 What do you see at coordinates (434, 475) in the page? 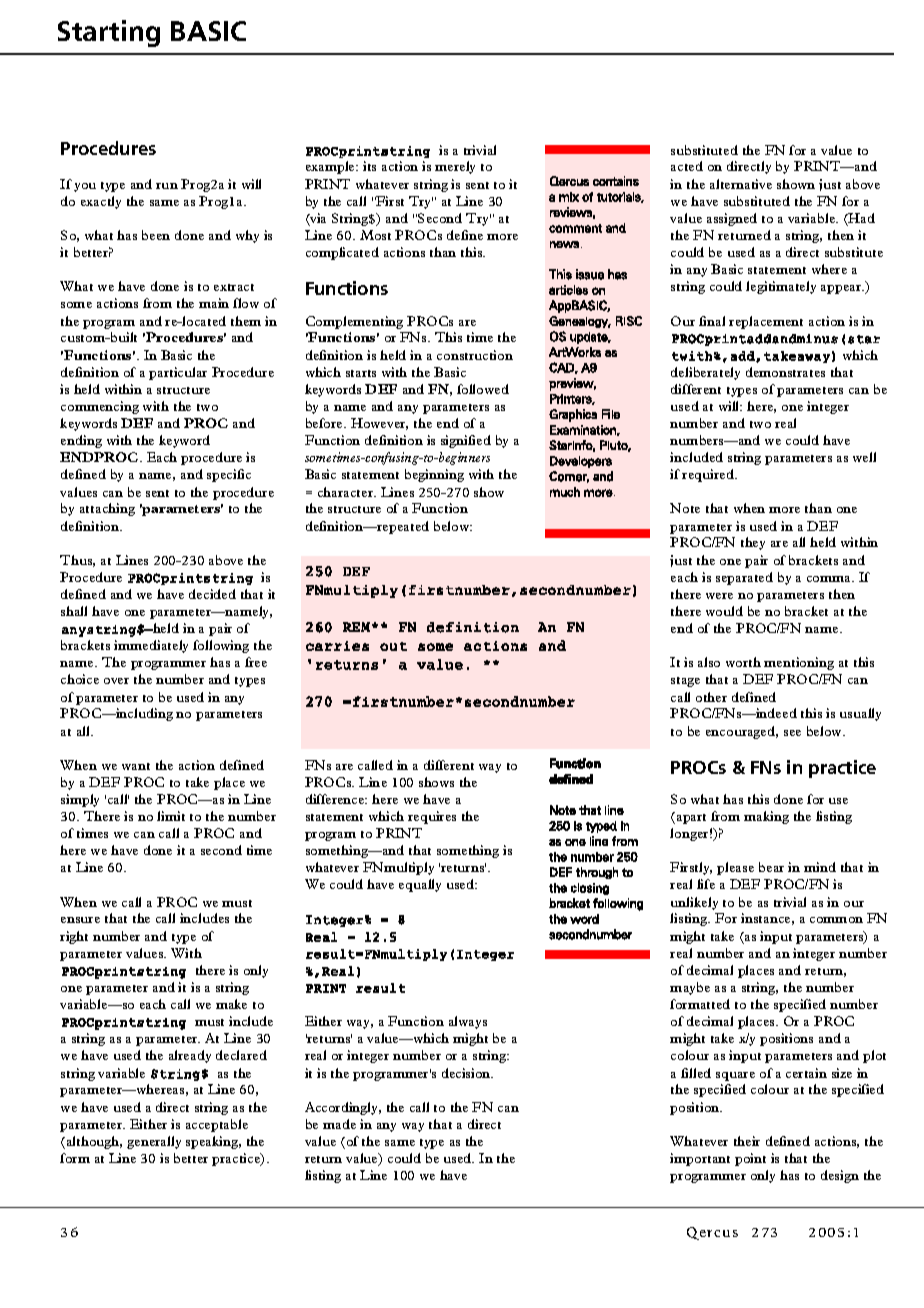
I see `beginning` at bounding box center [434, 475].
